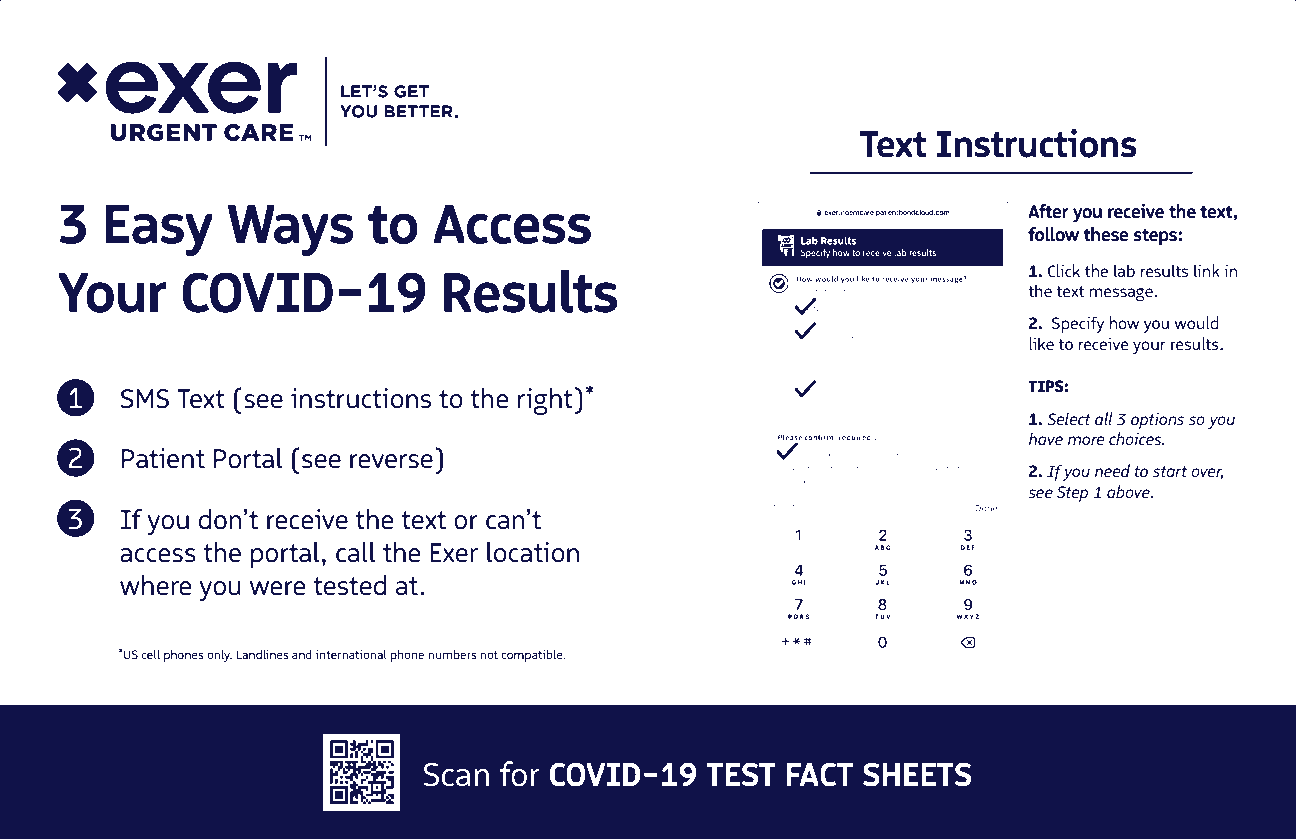  I want to click on follow, so click(1053, 234).
